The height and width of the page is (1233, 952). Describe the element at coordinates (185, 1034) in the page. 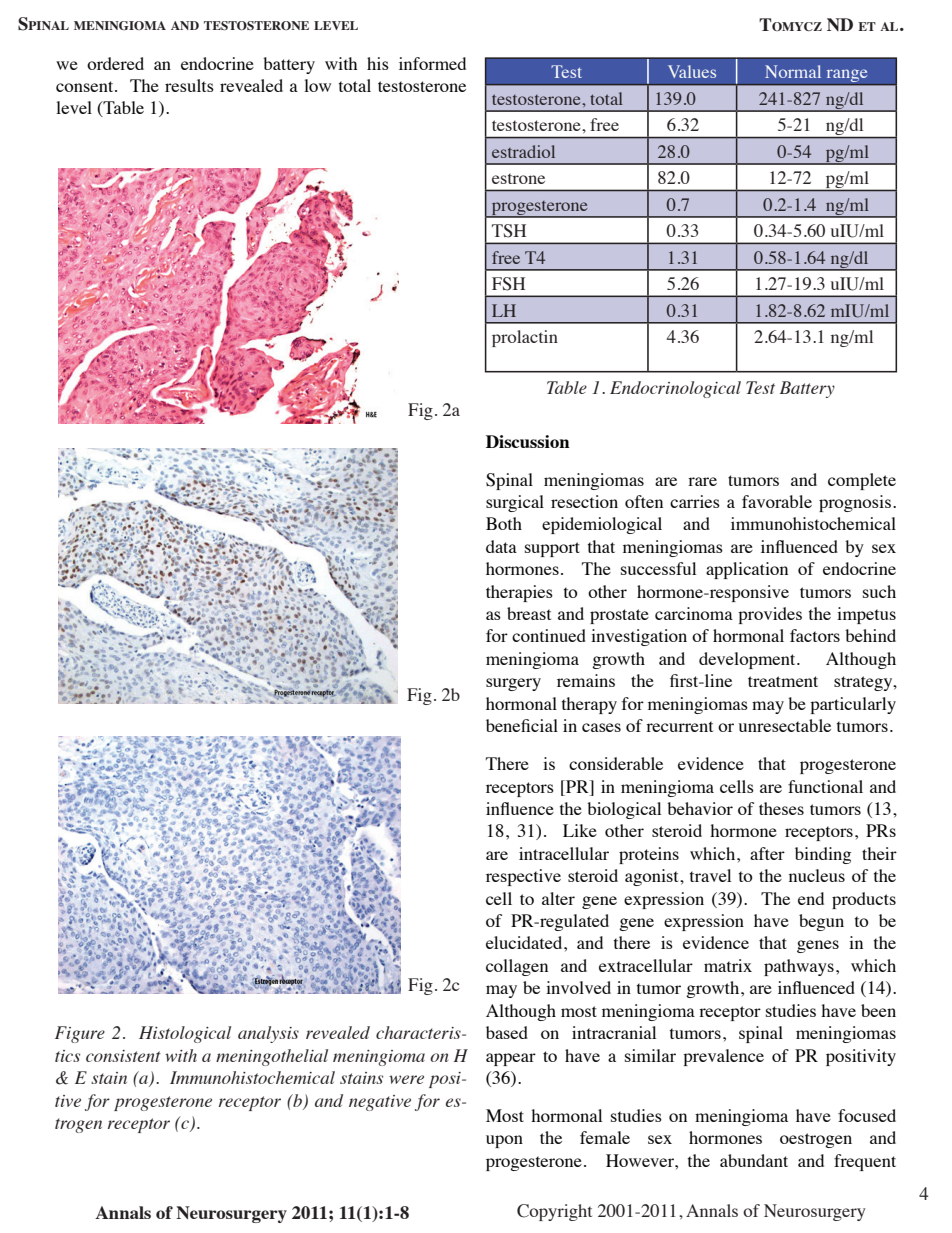

I see `Histological` at that location.
